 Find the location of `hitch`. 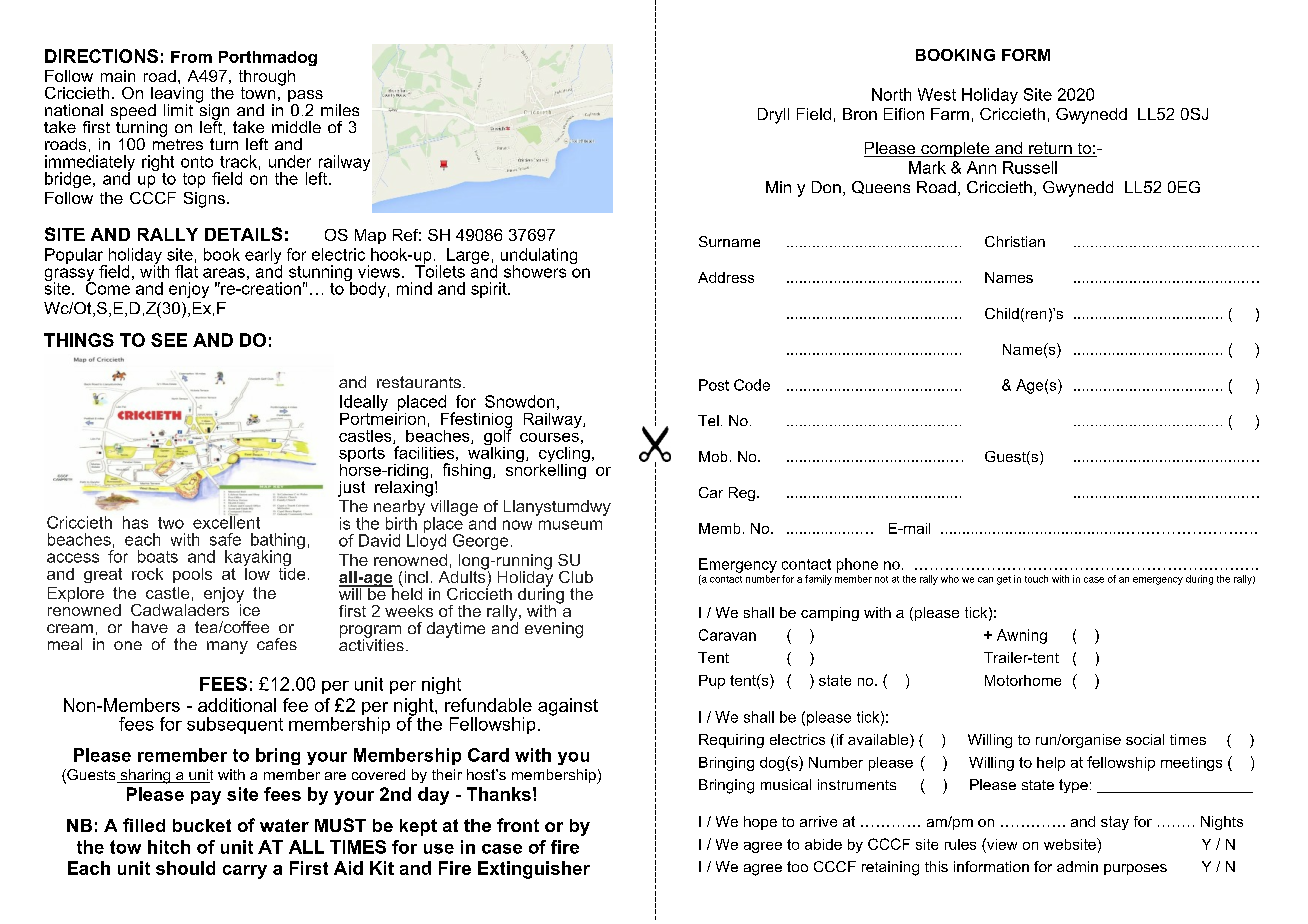

hitch is located at coordinates (169, 847).
